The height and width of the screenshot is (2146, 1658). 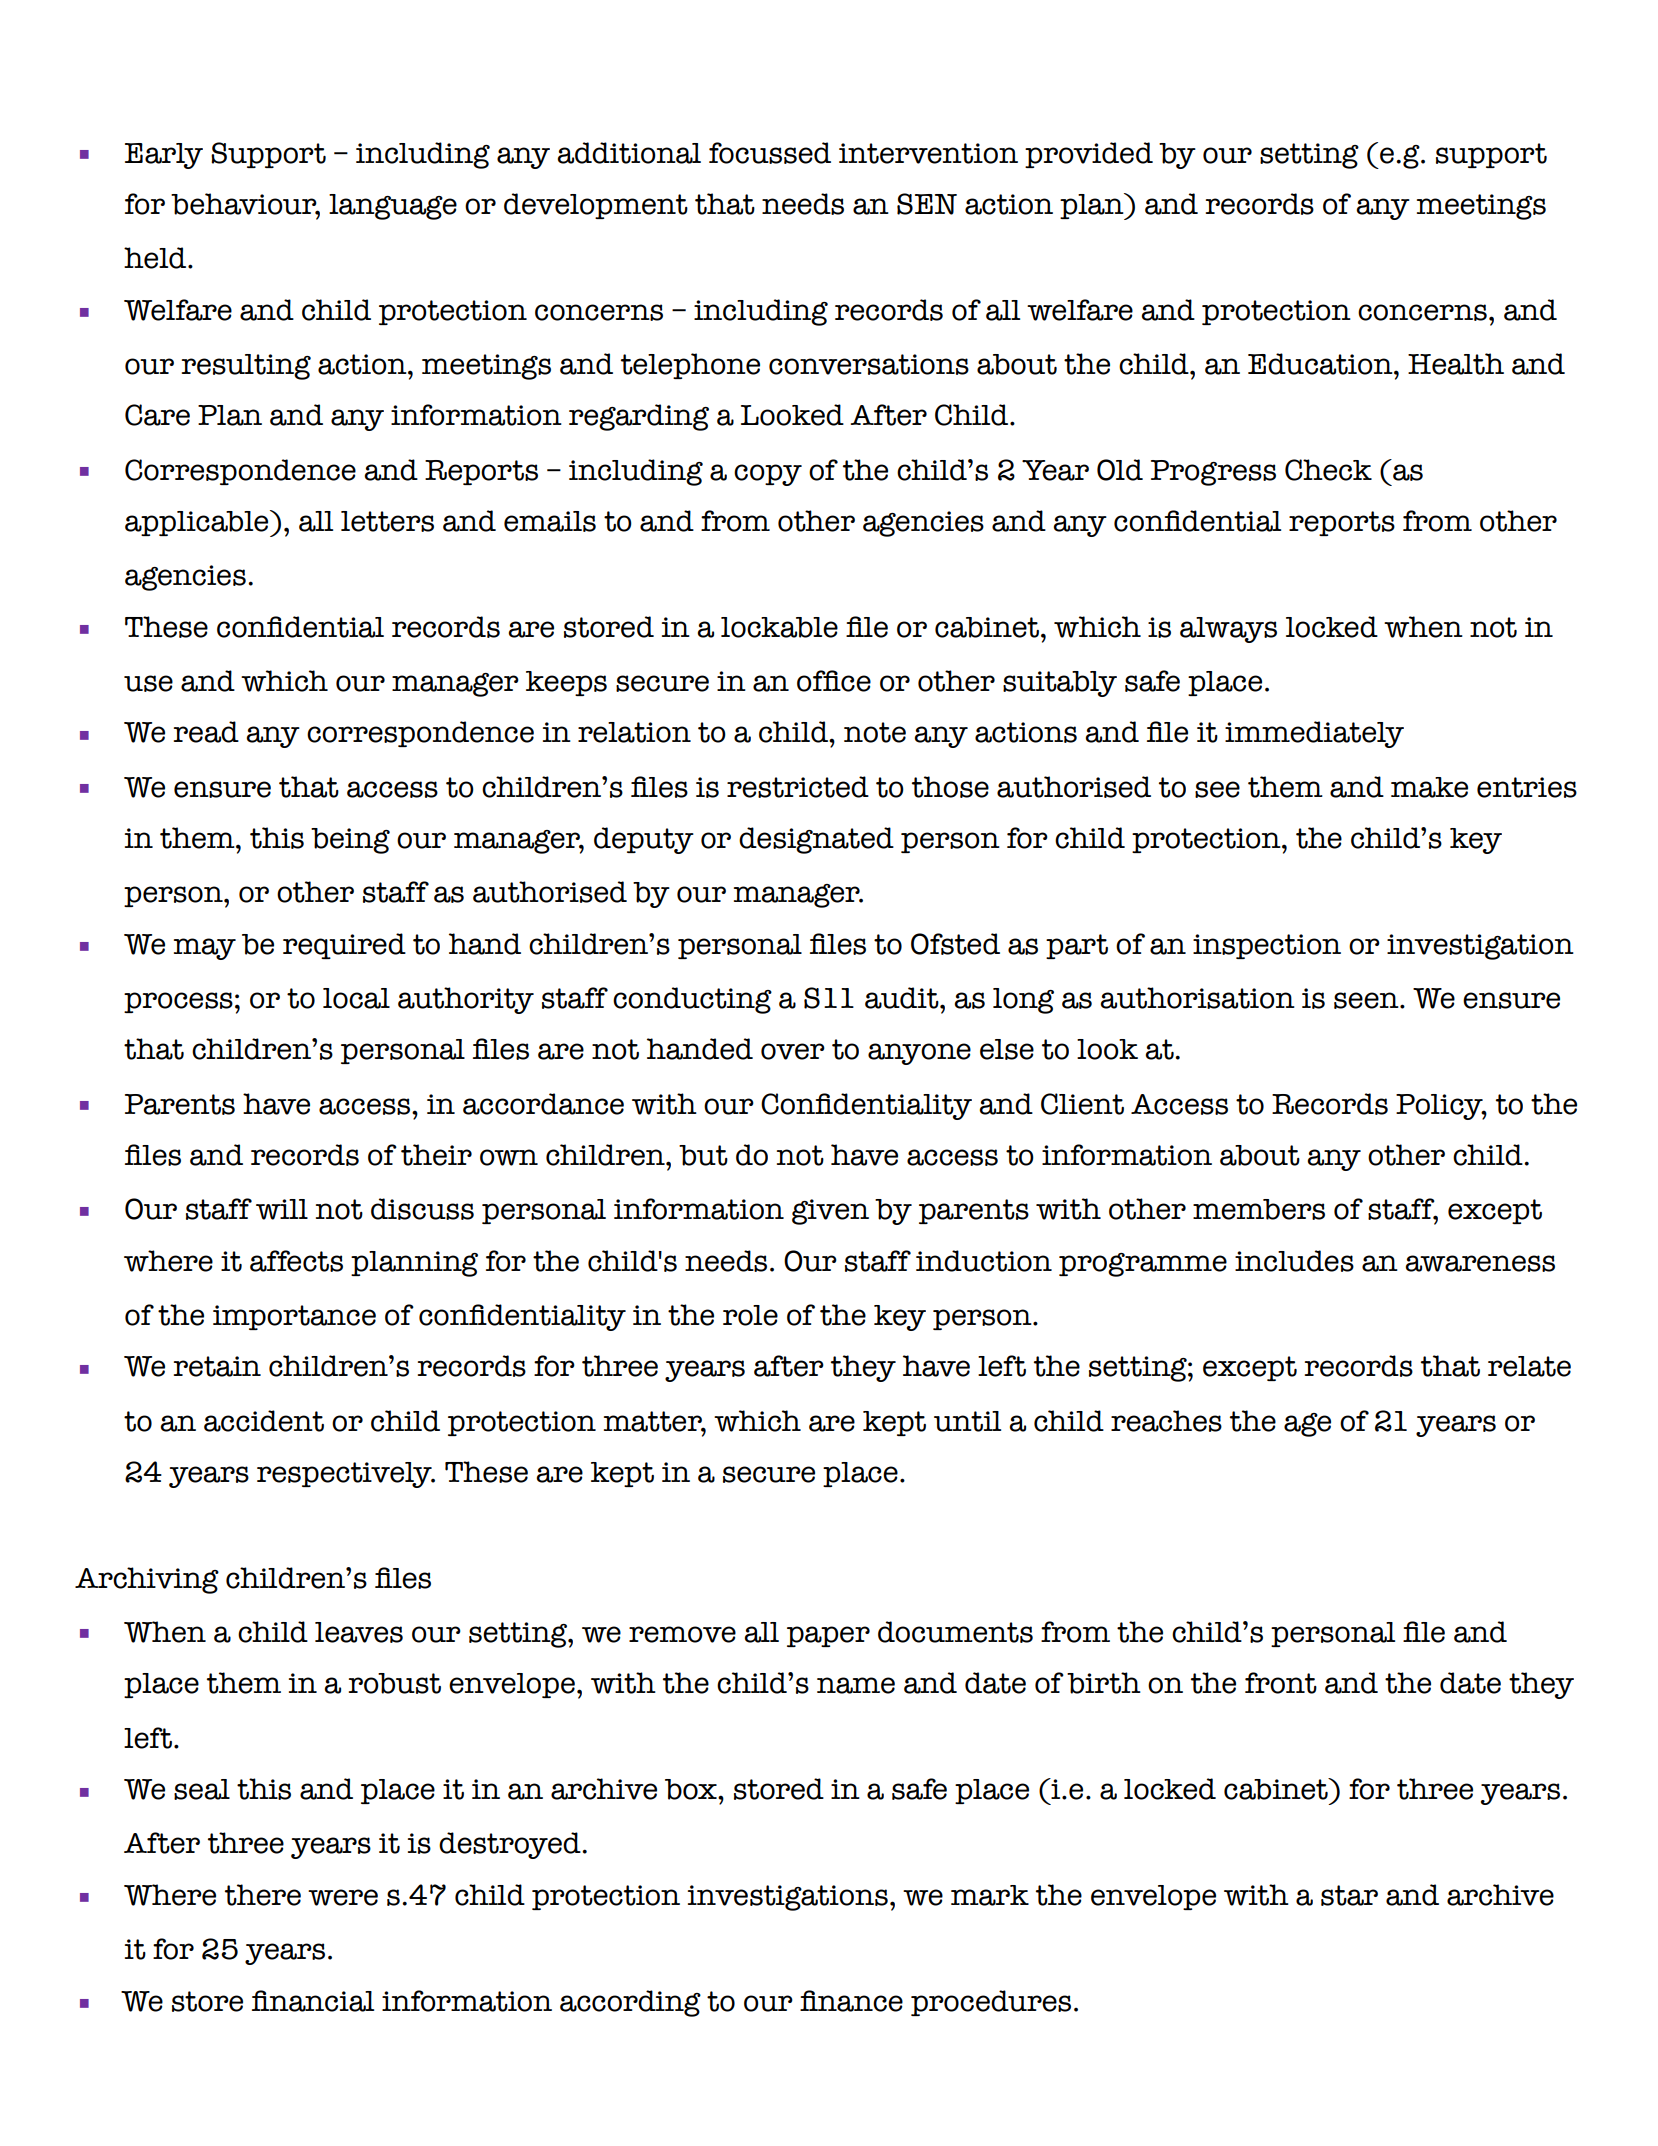 I want to click on paper, so click(x=828, y=1636).
